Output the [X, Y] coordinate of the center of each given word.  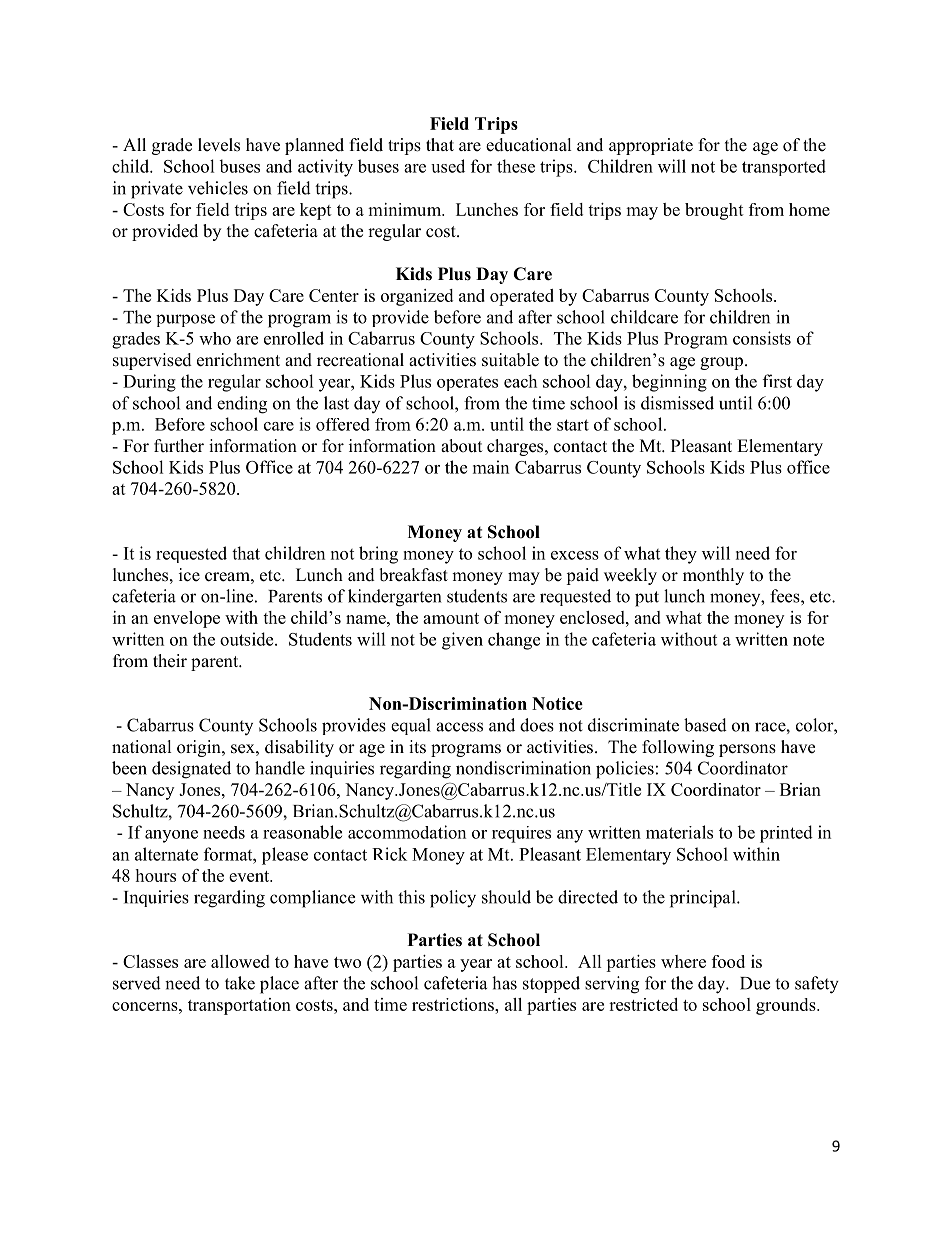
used [448, 166]
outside [248, 639]
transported [784, 167]
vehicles [218, 188]
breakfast [413, 575]
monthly [713, 576]
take [240, 983]
